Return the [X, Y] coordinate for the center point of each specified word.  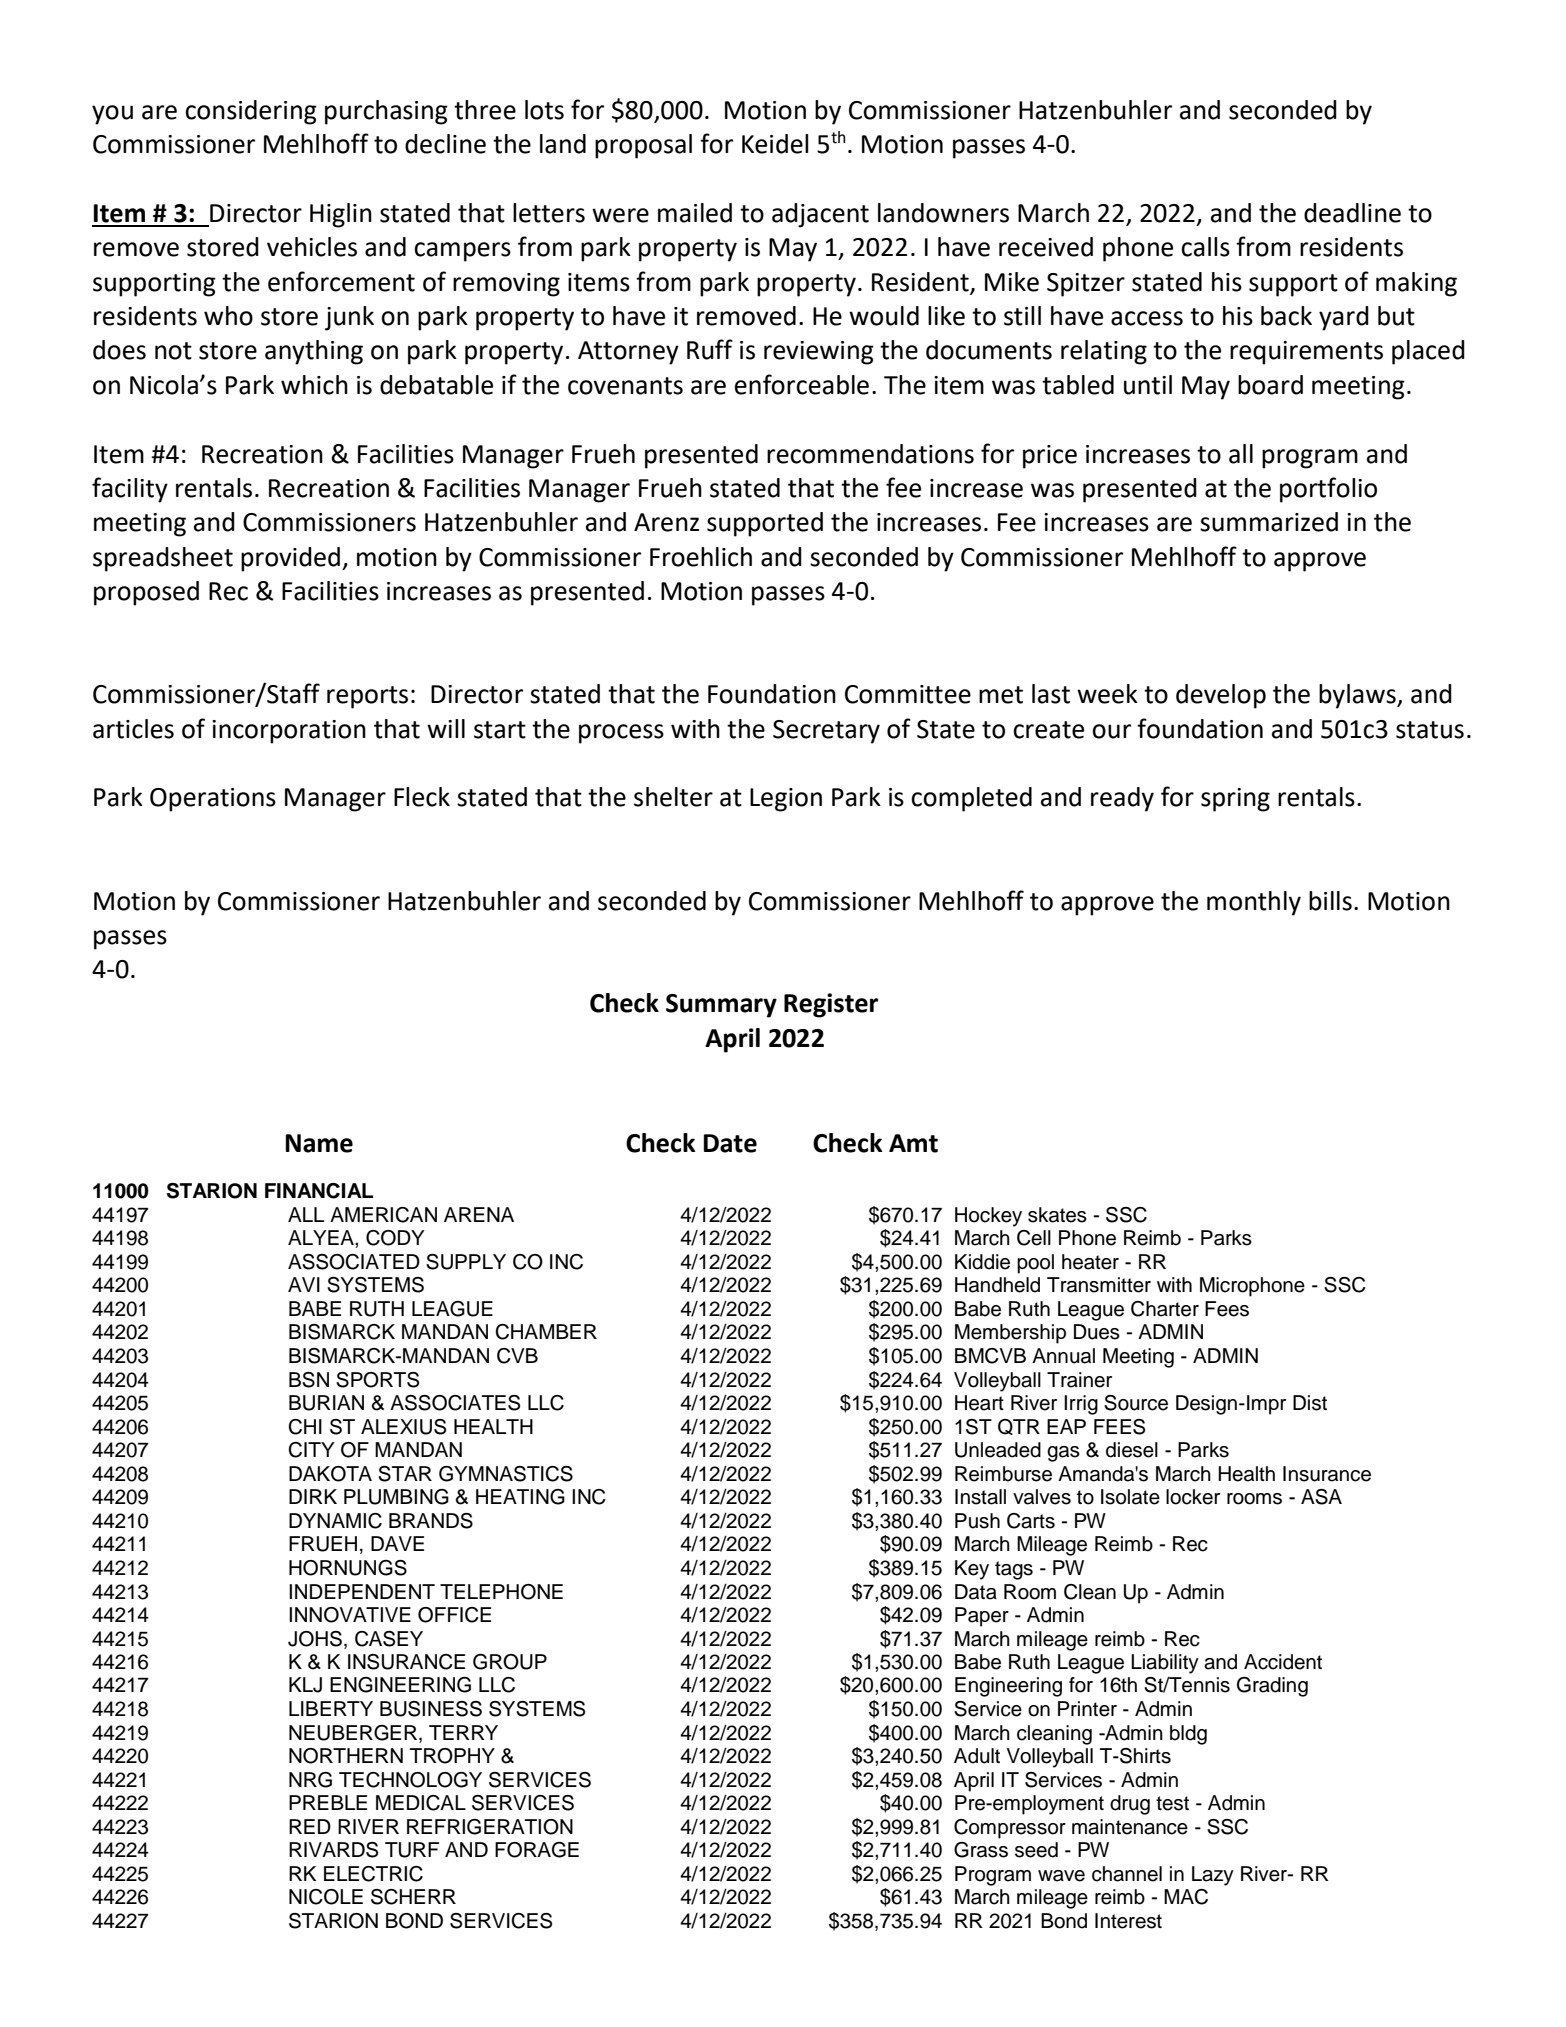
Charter [1165, 1309]
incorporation [289, 732]
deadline [1352, 213]
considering [251, 112]
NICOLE [326, 1897]
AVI [304, 1284]
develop [1221, 696]
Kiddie [982, 1262]
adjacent [820, 215]
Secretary [826, 732]
